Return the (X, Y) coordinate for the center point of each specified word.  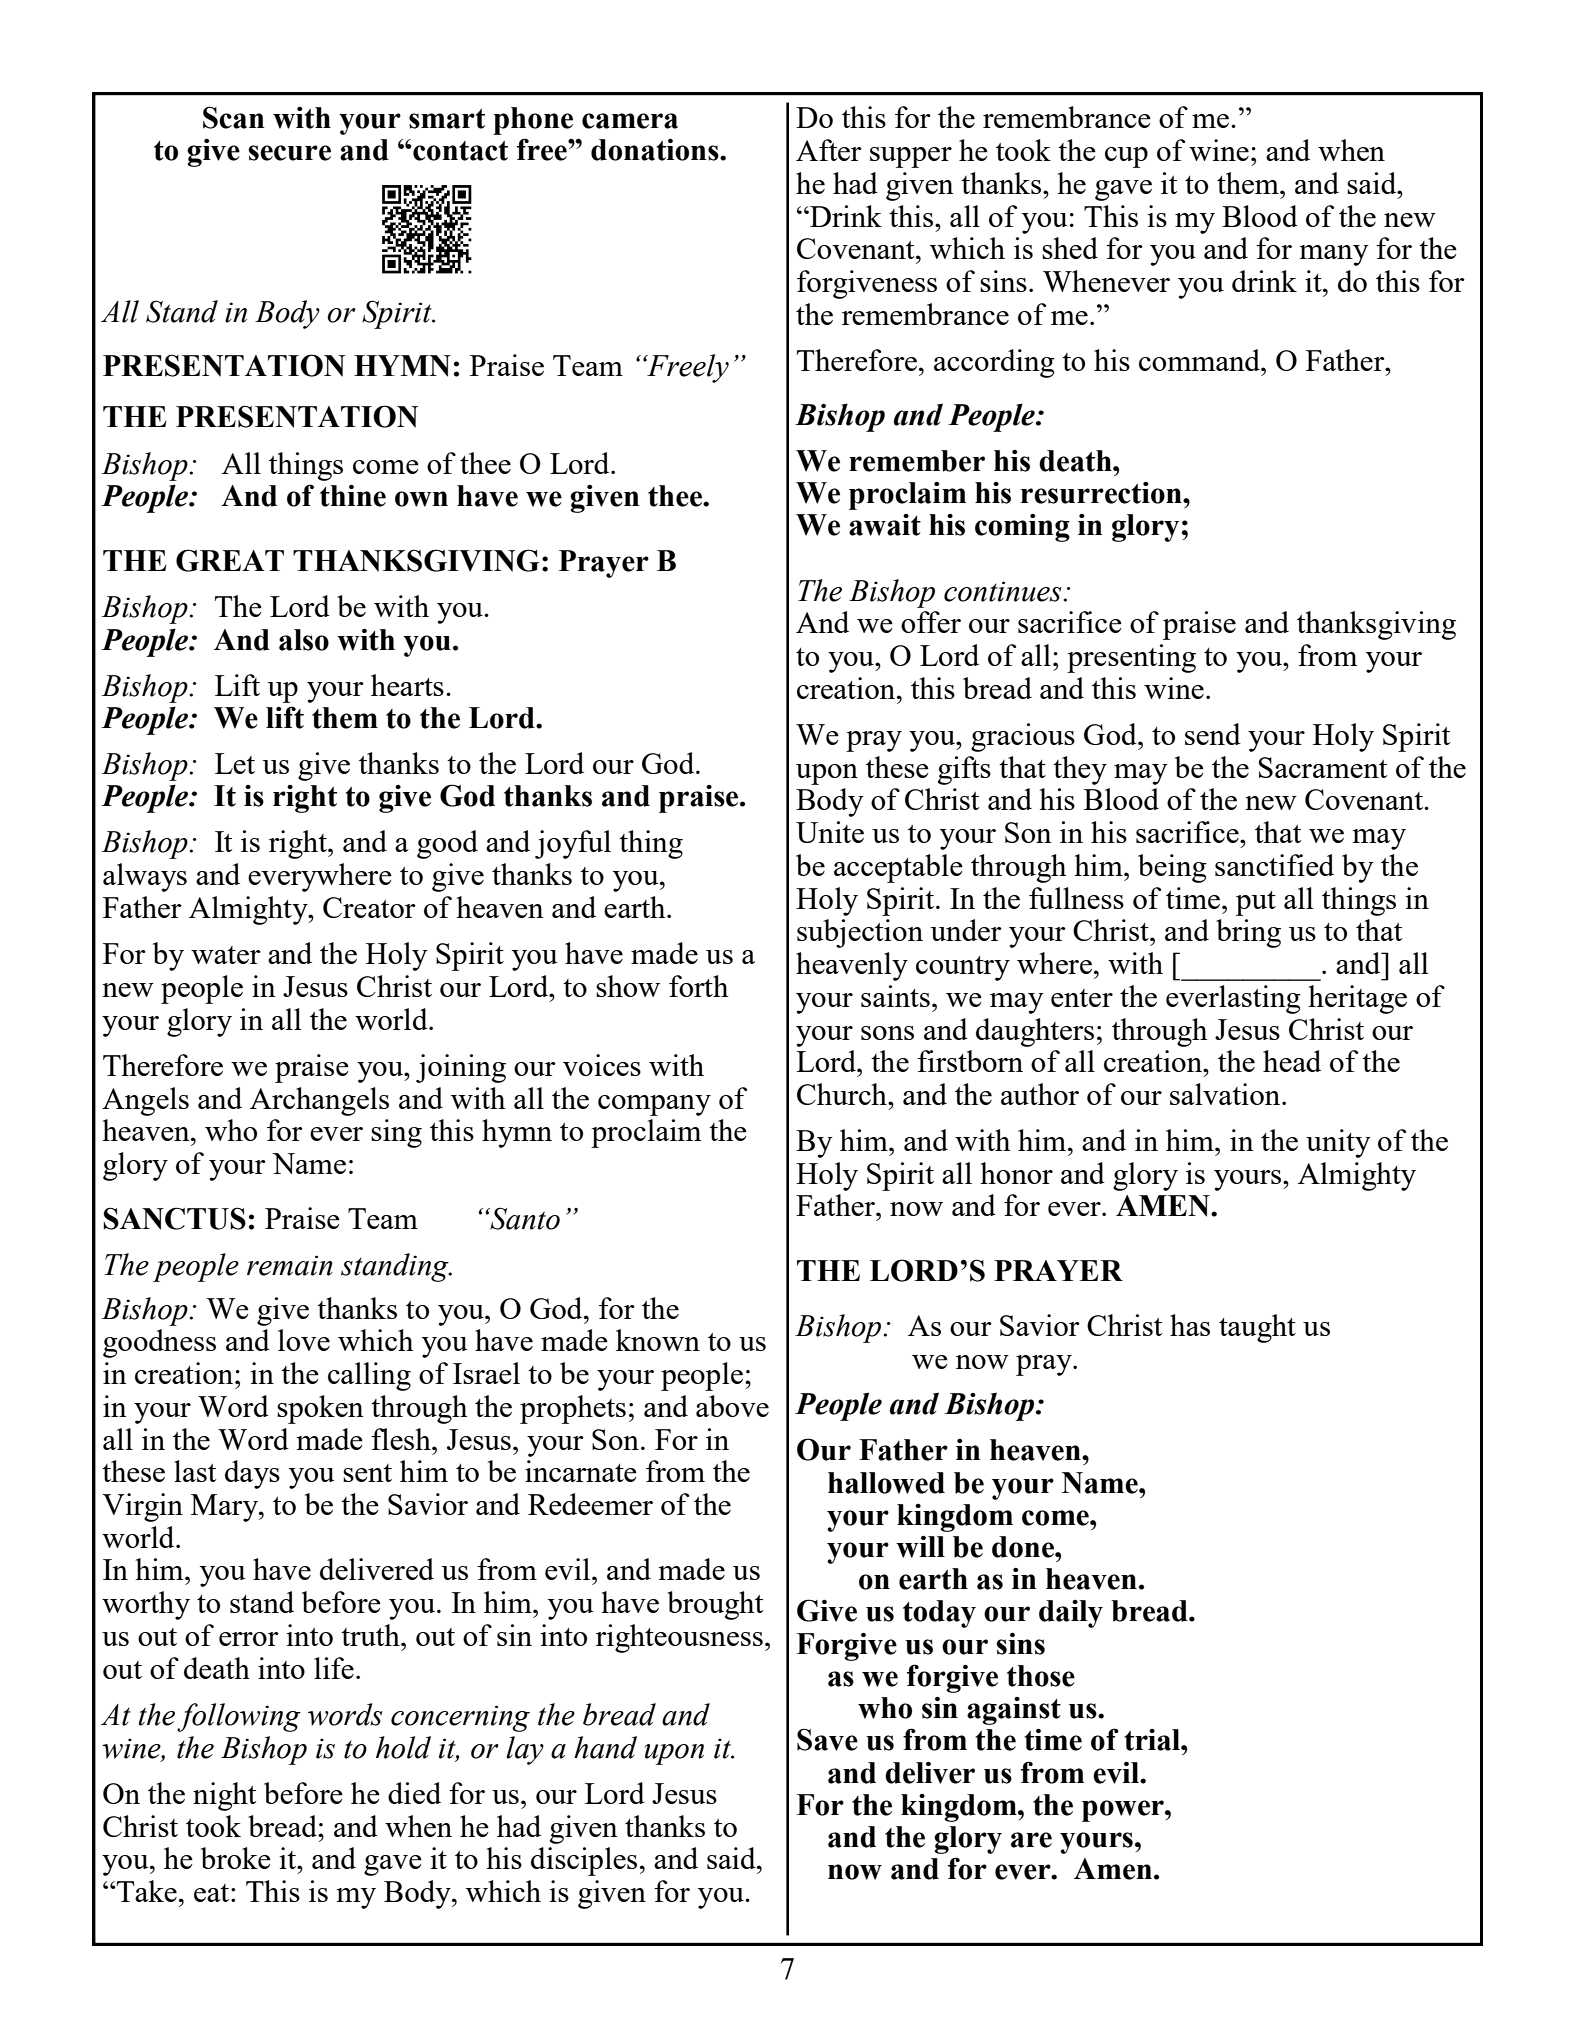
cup (1126, 157)
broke (236, 1858)
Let (235, 763)
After (829, 150)
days (252, 1474)
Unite (830, 832)
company (654, 1105)
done (1024, 1547)
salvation (1226, 1094)
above (732, 1406)
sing (396, 1133)
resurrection (1102, 493)
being (1172, 868)
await (885, 525)
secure (289, 153)
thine (353, 495)
